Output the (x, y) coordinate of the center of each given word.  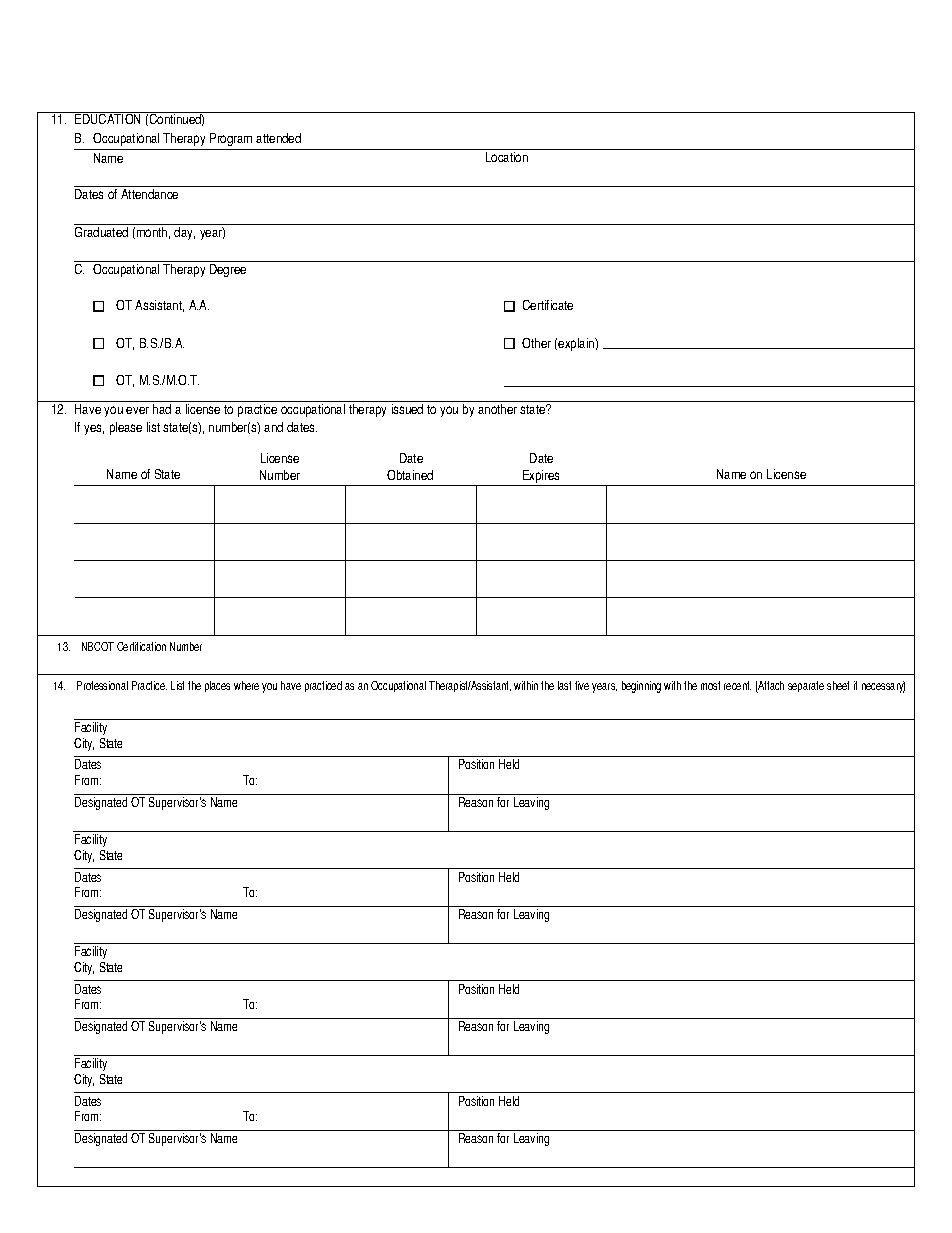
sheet (838, 685)
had (162, 409)
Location (507, 157)
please (126, 428)
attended (278, 138)
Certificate (548, 305)
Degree (228, 270)
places (217, 686)
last (564, 685)
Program (231, 139)
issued (407, 409)
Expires (542, 478)
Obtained (410, 475)
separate (806, 686)
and (273, 427)
